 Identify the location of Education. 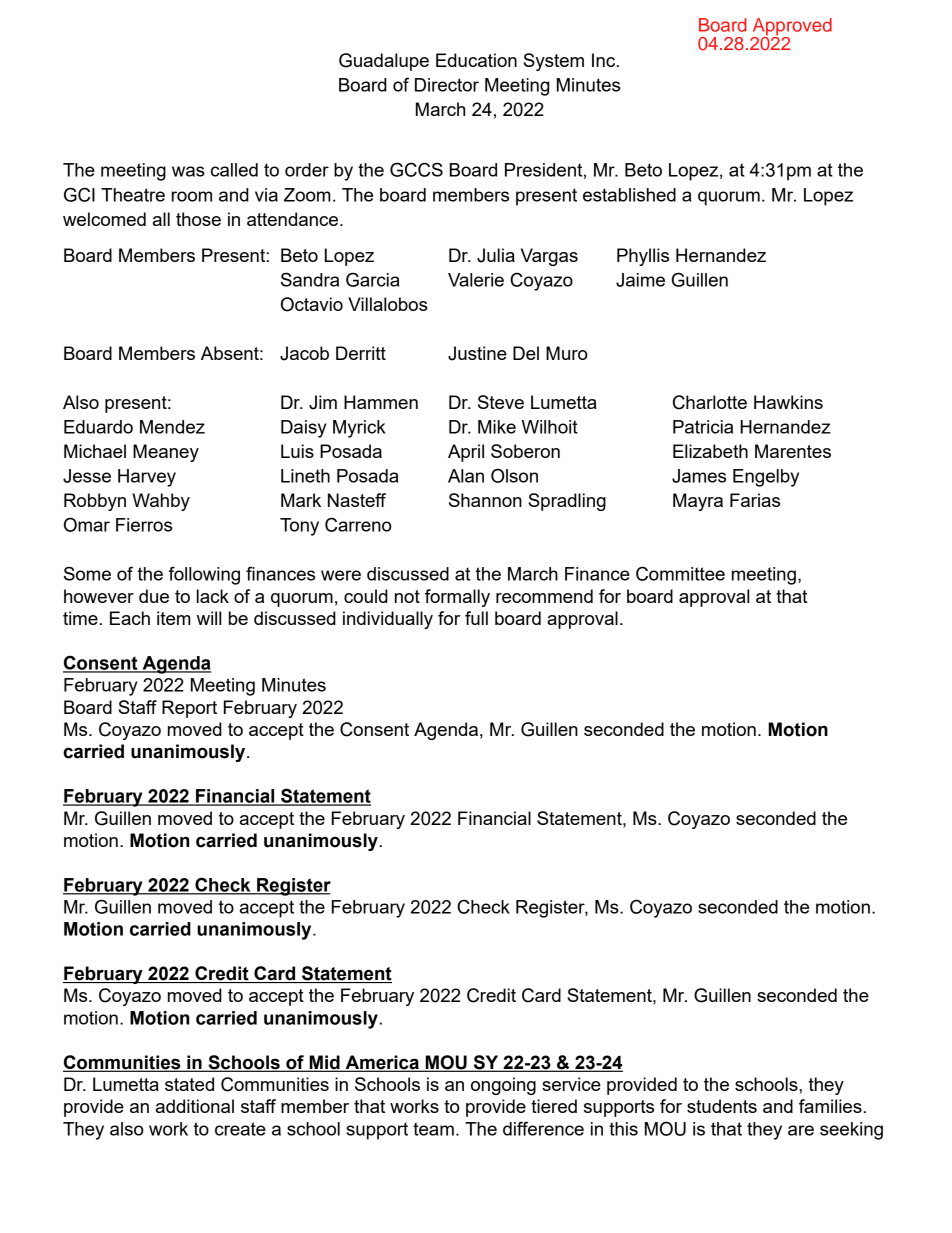
(476, 60).
